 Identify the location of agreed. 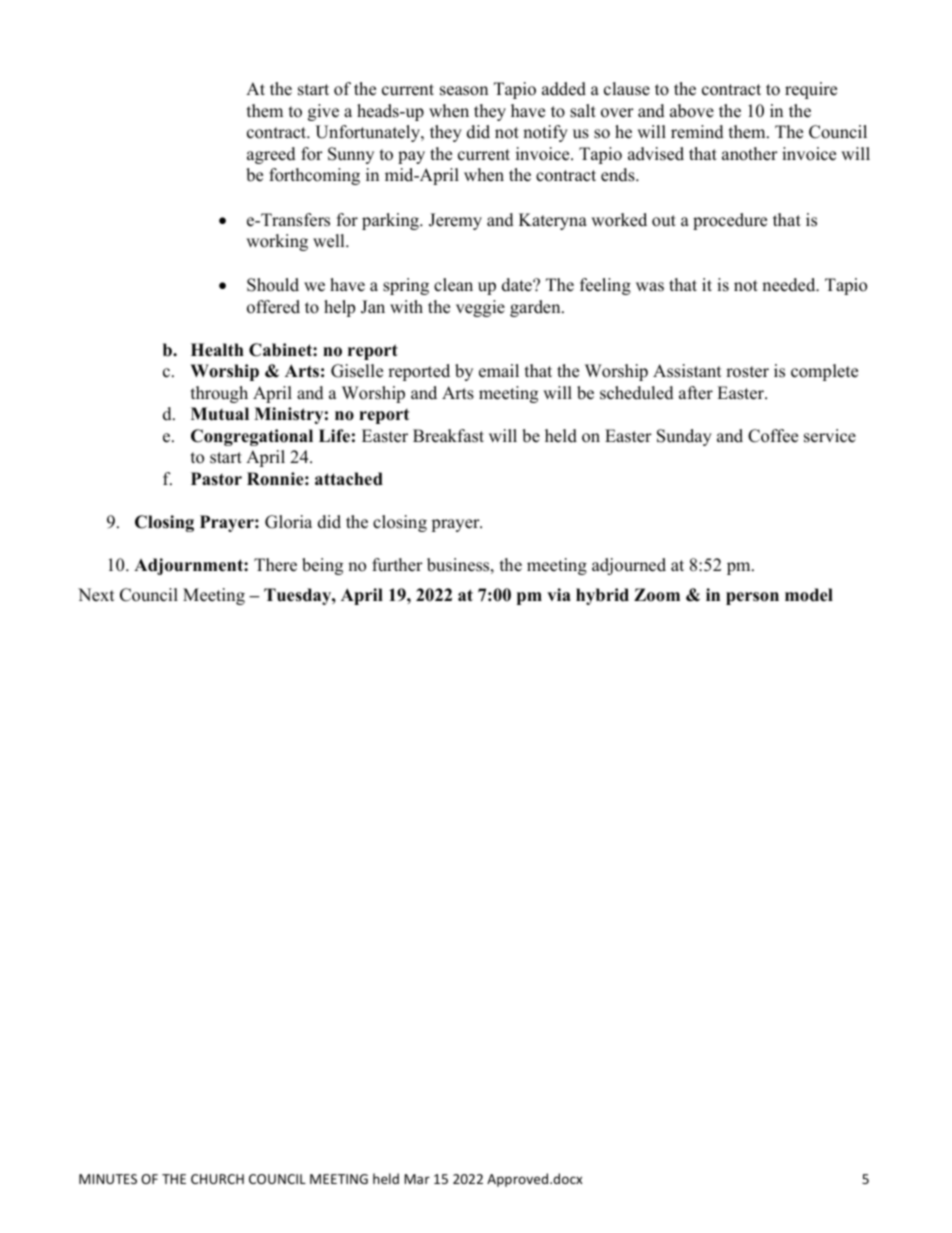
(271, 155).
